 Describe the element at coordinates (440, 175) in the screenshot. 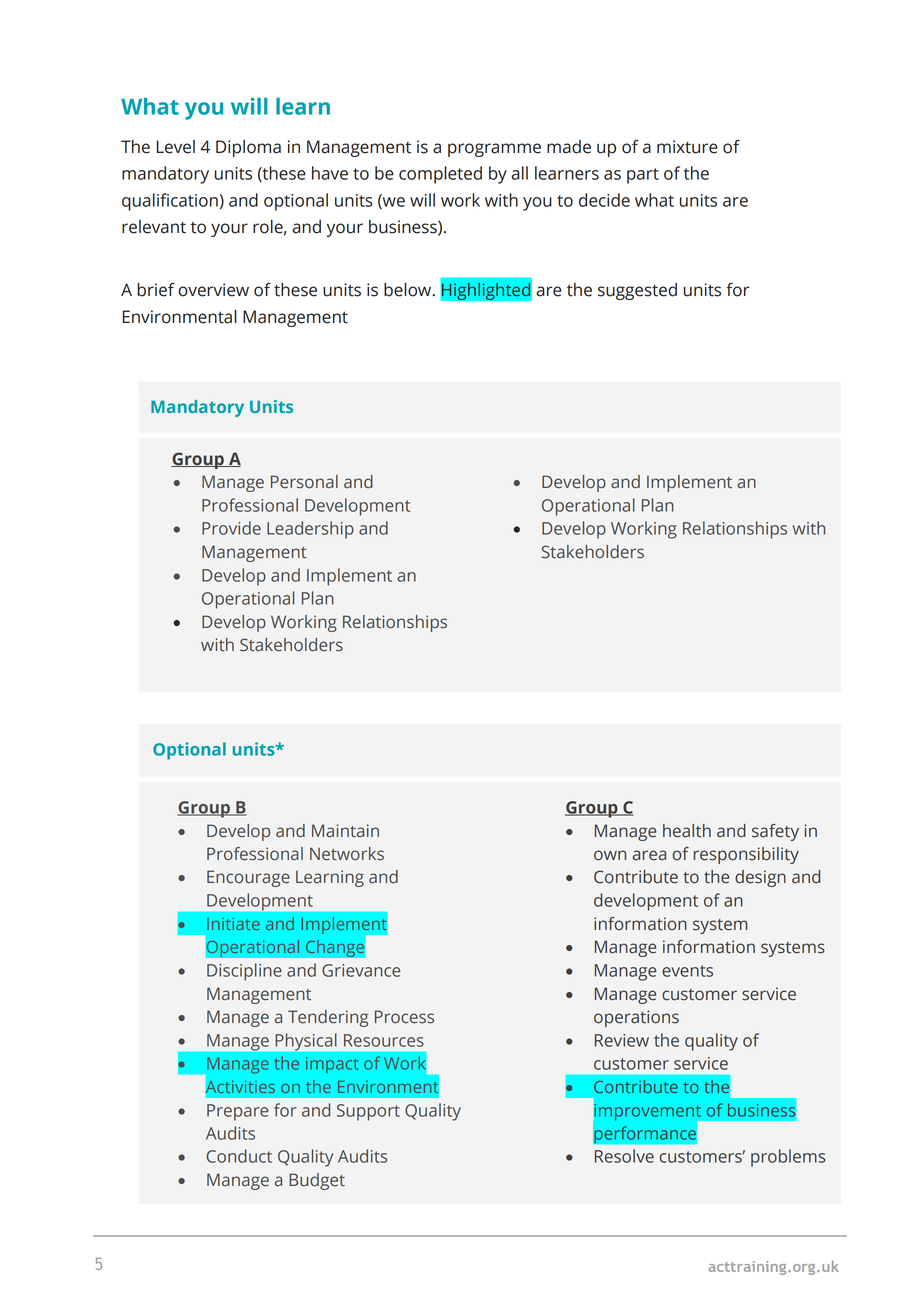

I see `completed` at that location.
